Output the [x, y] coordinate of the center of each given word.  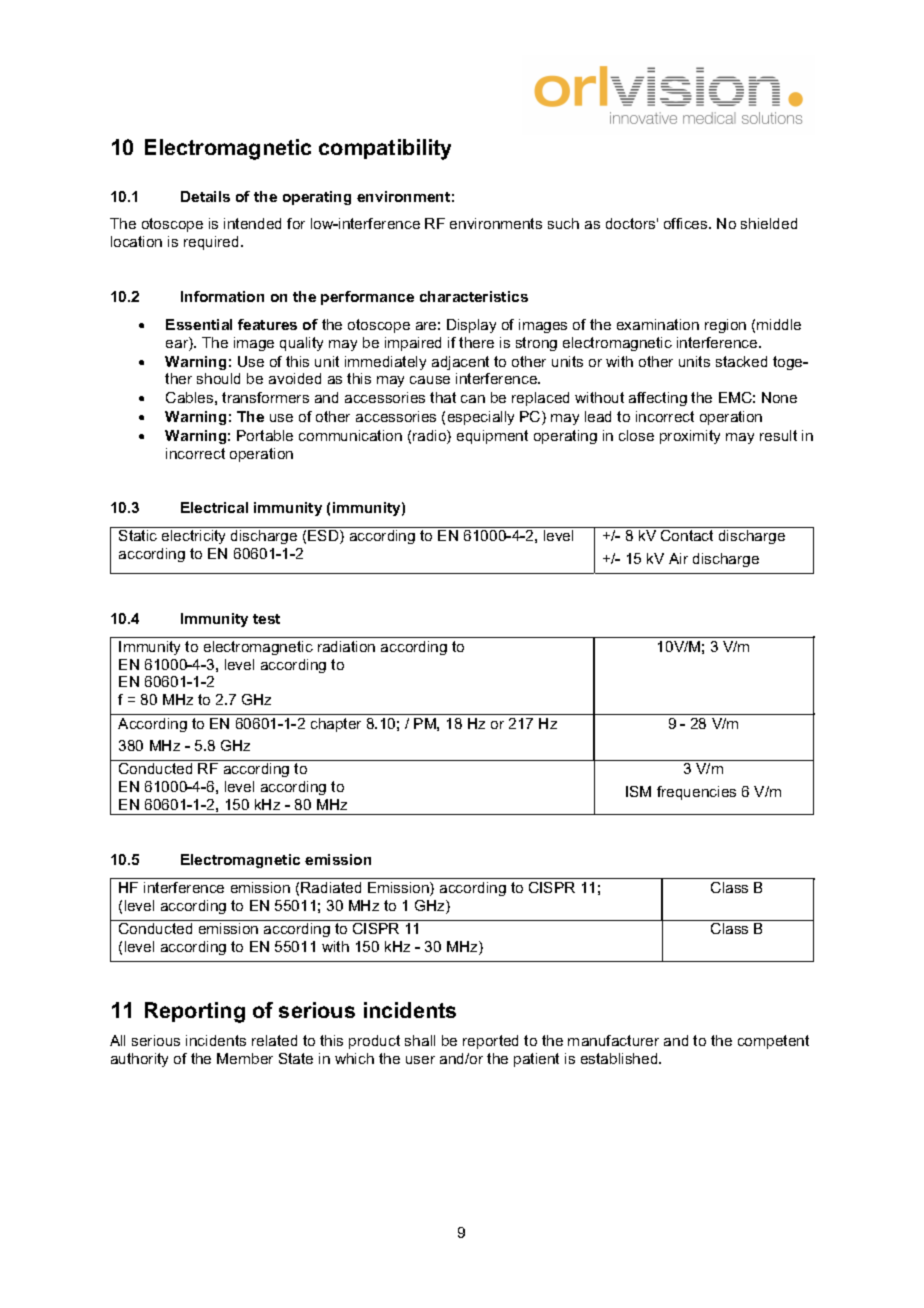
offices [687, 223]
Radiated [331, 887]
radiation [346, 646]
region [725, 326]
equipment [492, 437]
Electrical [214, 507]
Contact [687, 535]
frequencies [696, 793]
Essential [199, 324]
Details [205, 196]
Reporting [195, 1012]
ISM [638, 791]
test [266, 619]
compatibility [385, 149]
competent [773, 1042]
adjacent [460, 363]
